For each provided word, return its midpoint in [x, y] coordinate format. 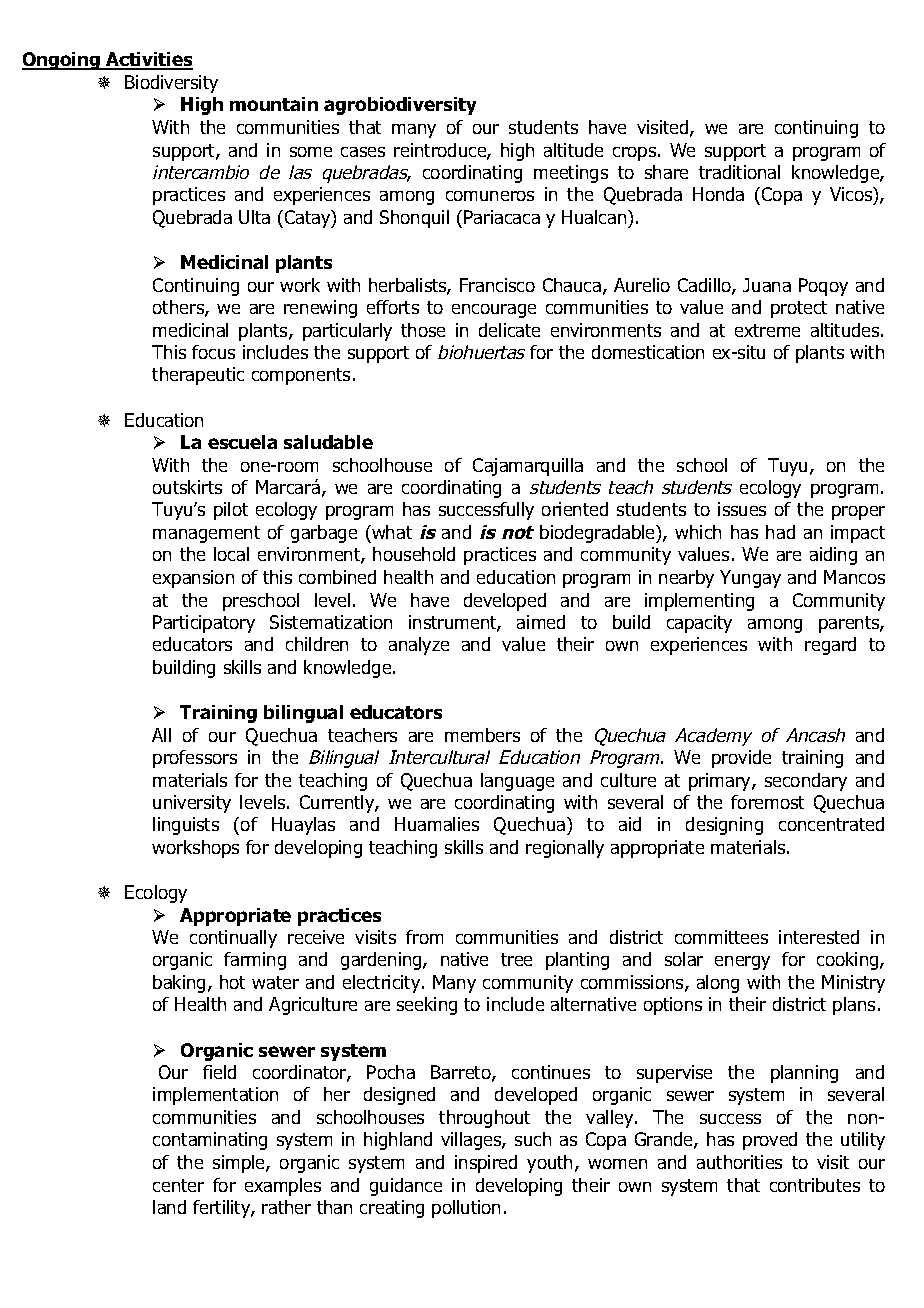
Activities [148, 61]
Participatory [204, 624]
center [178, 1185]
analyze [419, 646]
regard [830, 646]
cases [363, 152]
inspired [486, 1164]
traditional [739, 172]
